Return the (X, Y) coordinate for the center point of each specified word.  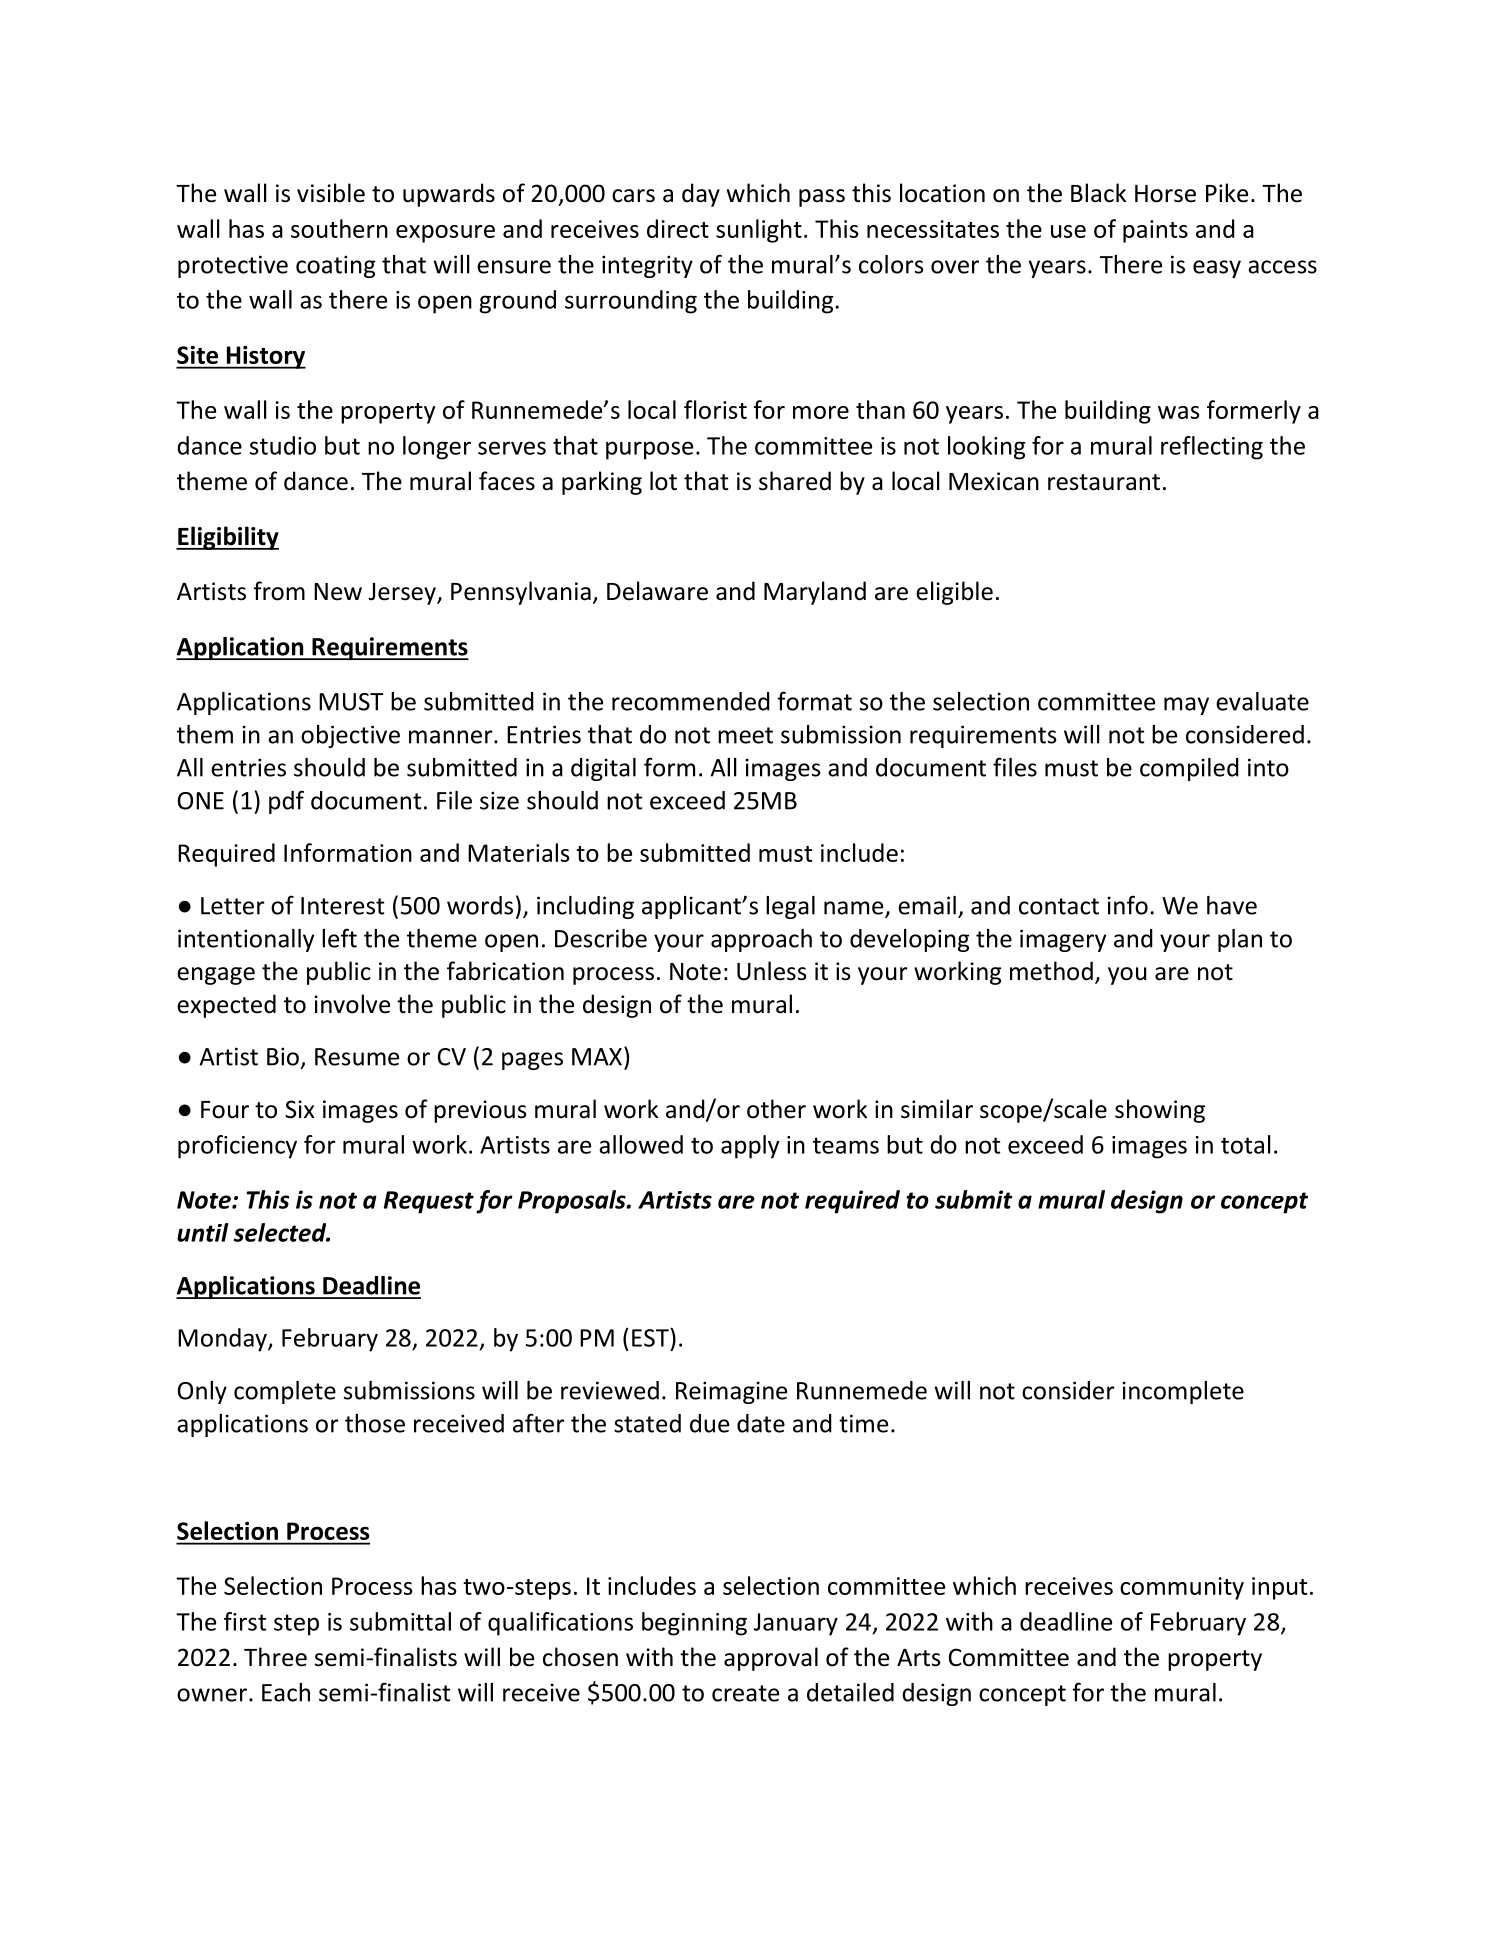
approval (771, 1659)
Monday (223, 1340)
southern (339, 228)
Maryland (815, 593)
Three (275, 1657)
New (338, 592)
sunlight (759, 231)
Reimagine (731, 1392)
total (1246, 1144)
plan (1240, 940)
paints (1155, 231)
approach (761, 940)
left (339, 938)
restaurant (1104, 482)
